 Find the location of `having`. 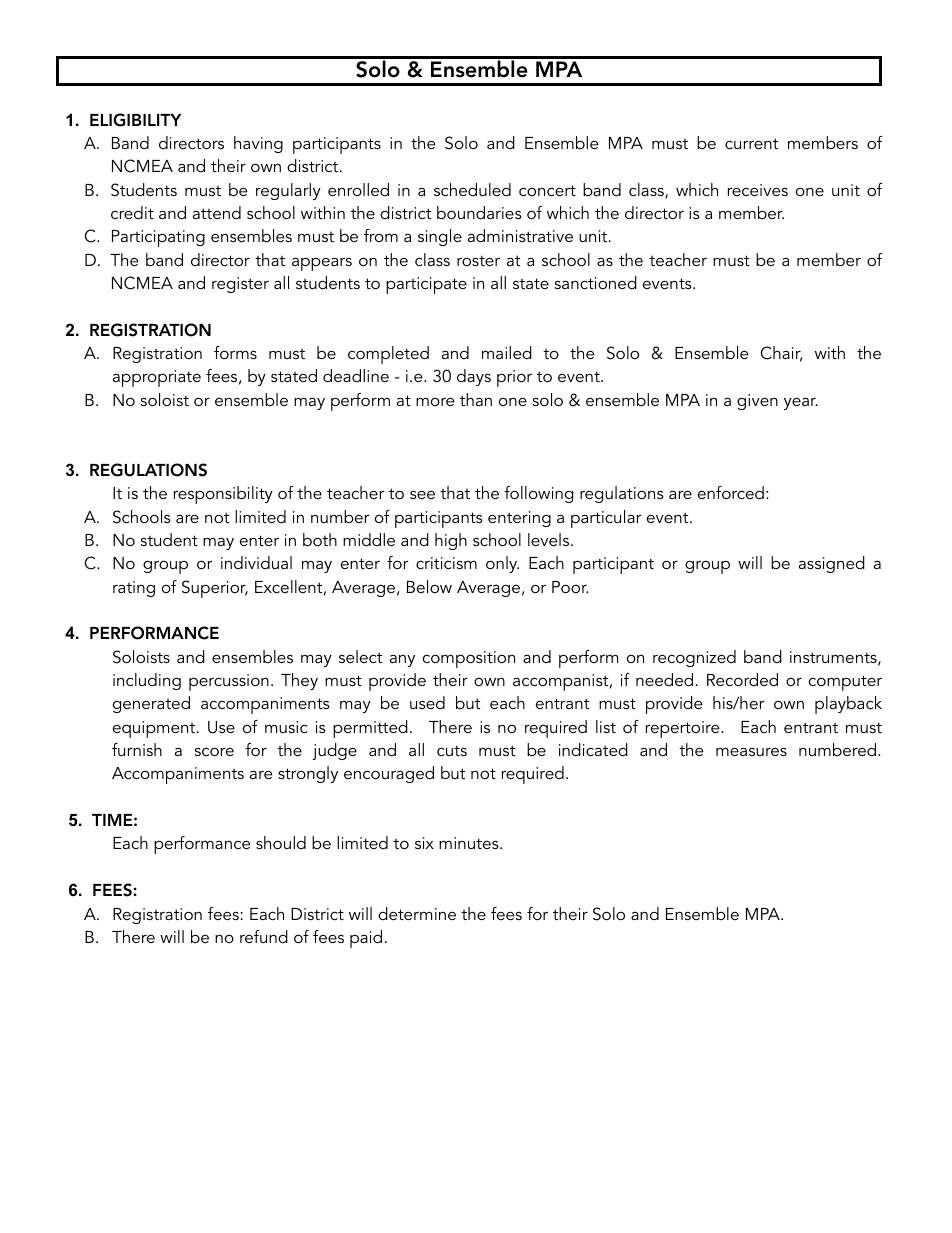

having is located at coordinates (258, 144).
